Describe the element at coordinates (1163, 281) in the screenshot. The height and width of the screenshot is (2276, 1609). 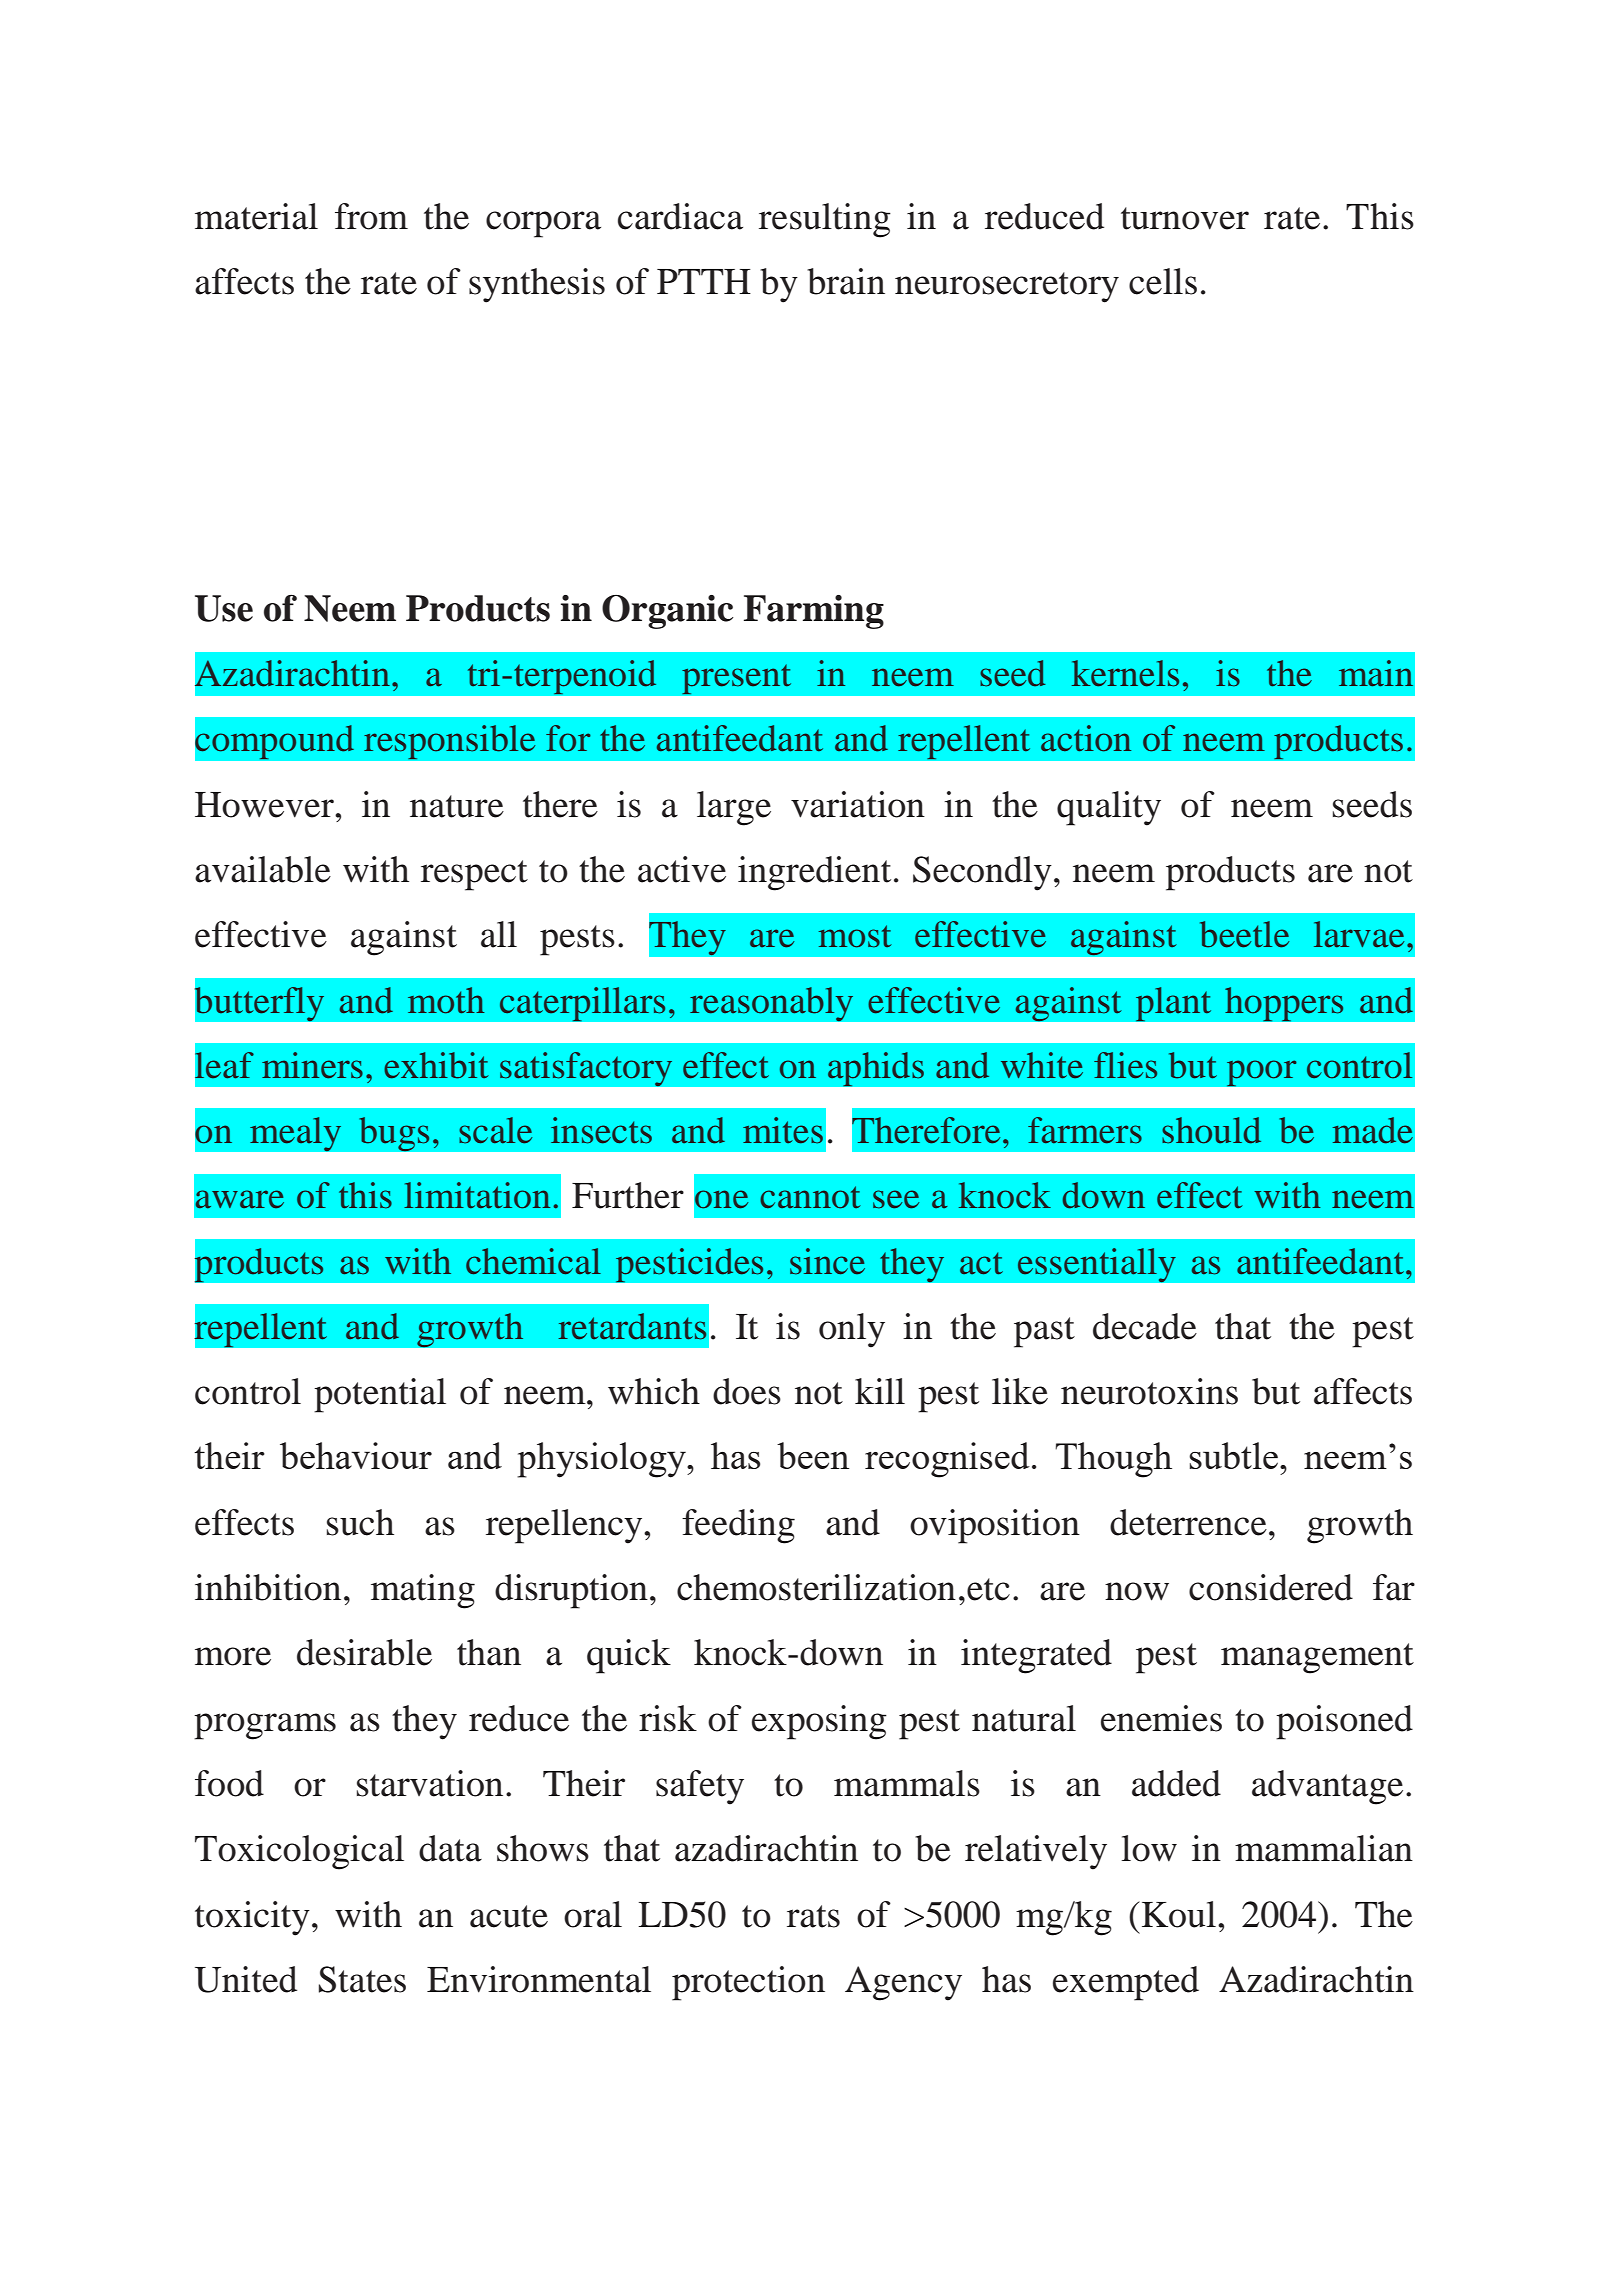
I see `cells` at that location.
